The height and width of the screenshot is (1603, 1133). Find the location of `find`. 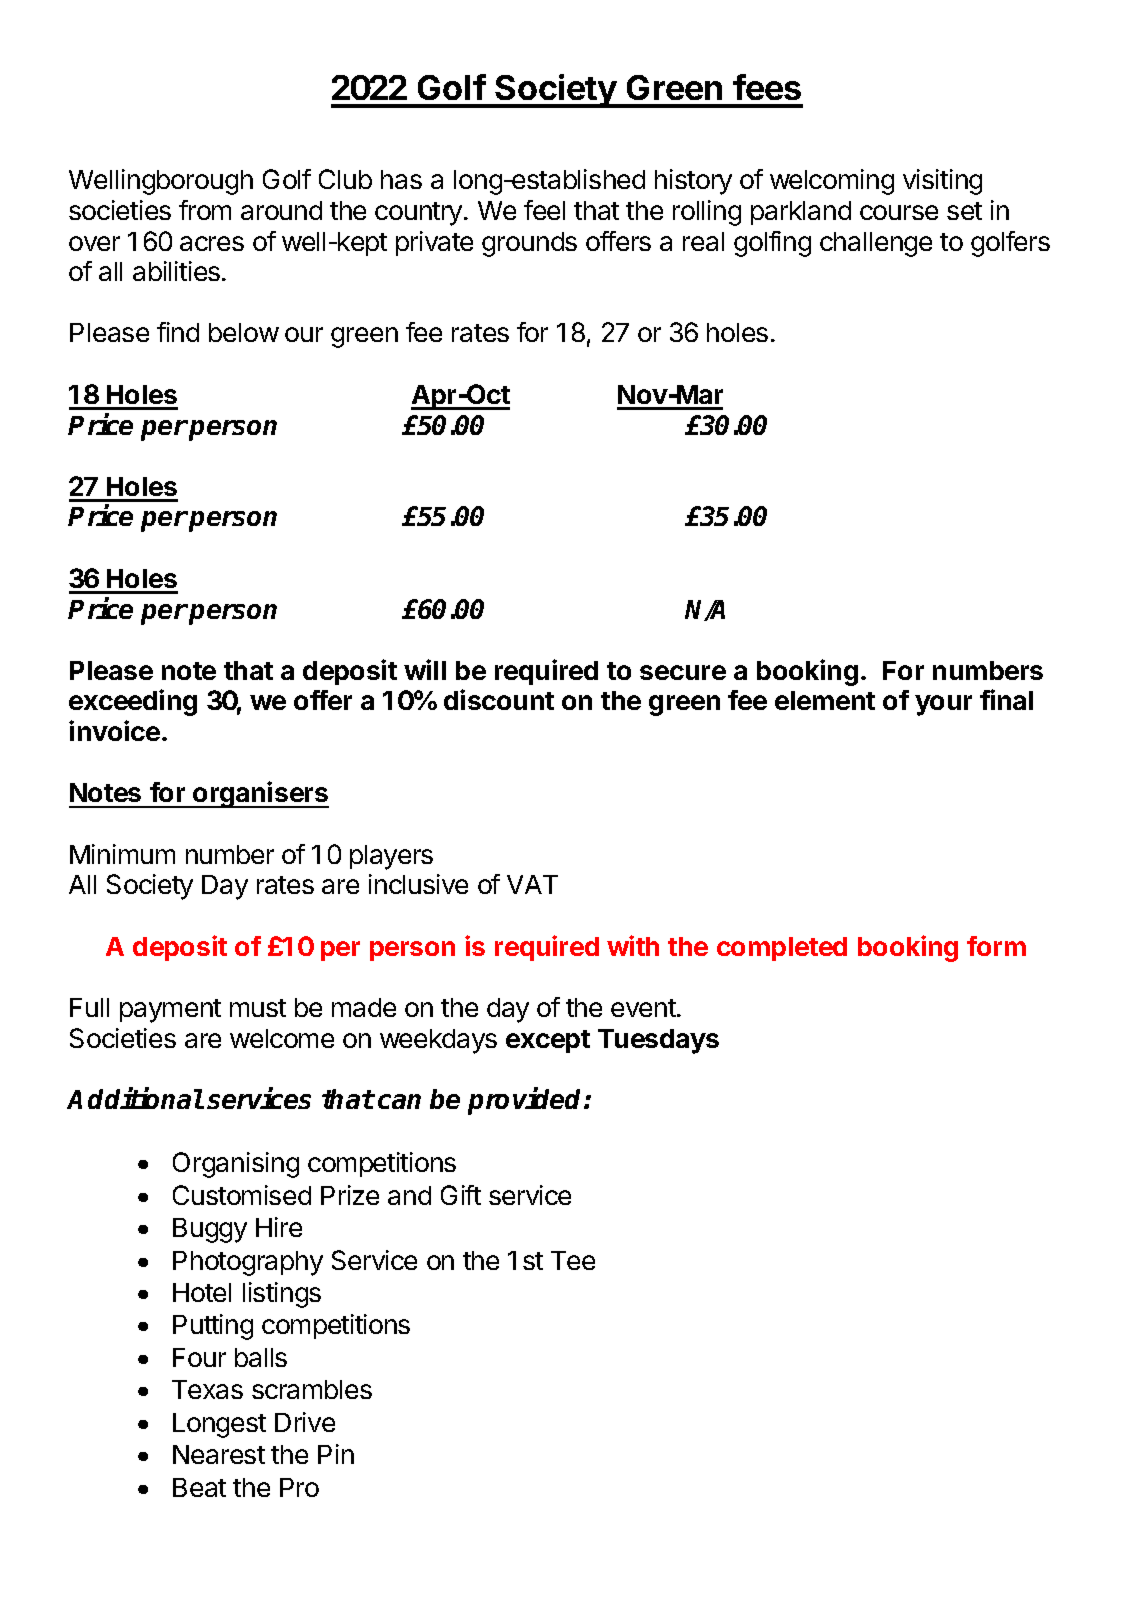

find is located at coordinates (178, 332).
